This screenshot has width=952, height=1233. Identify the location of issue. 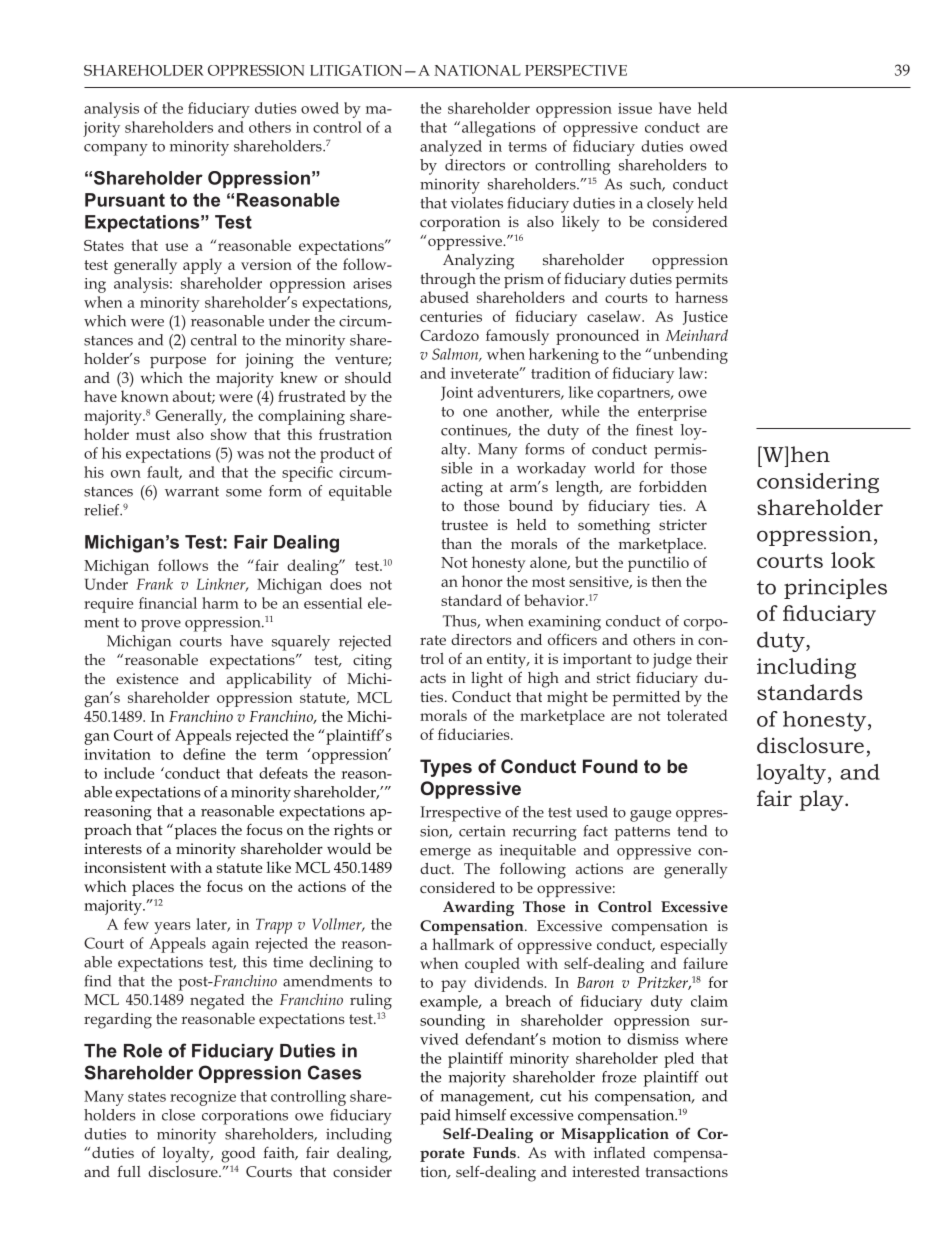
(635, 108).
